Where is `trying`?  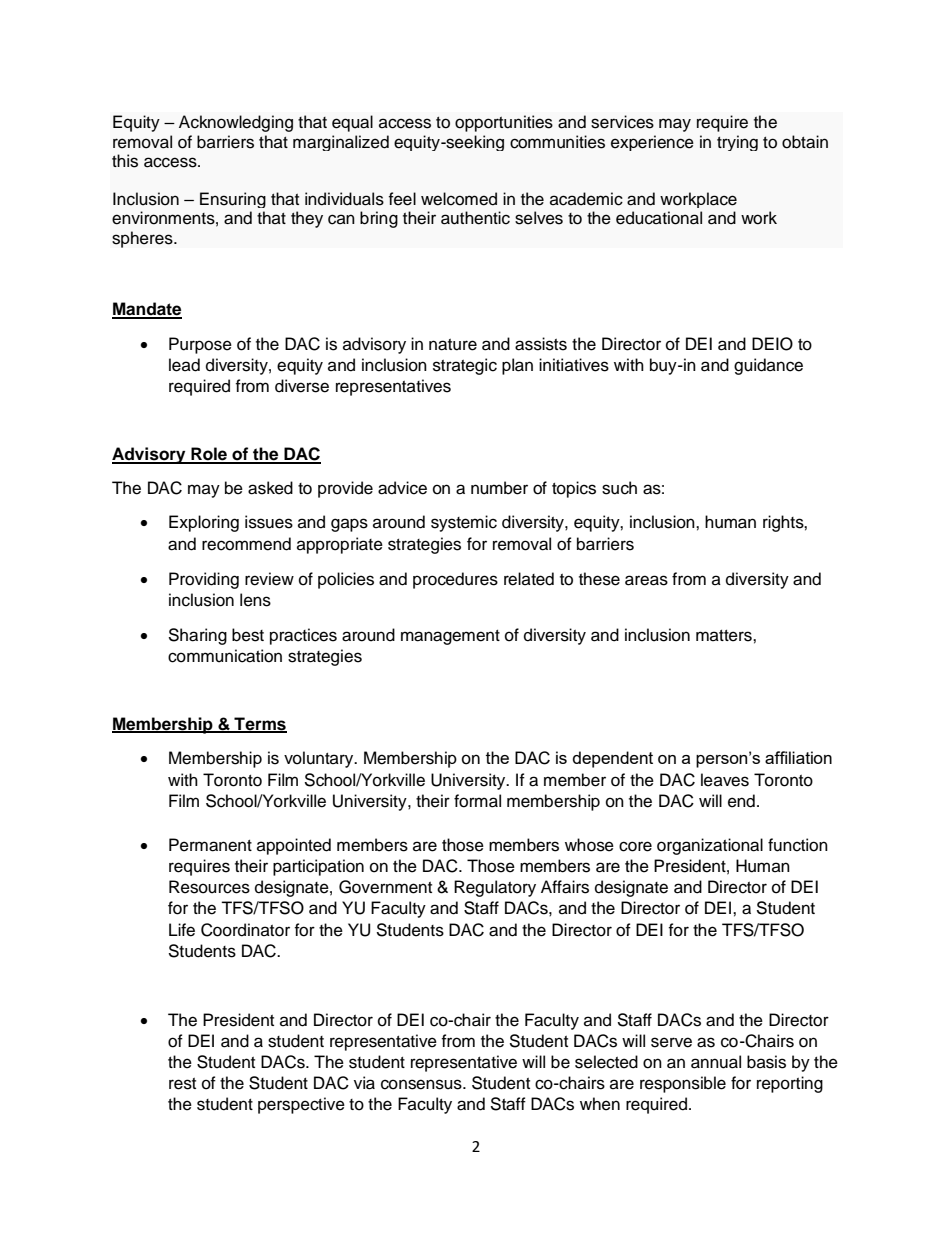
trying is located at coordinates (737, 143).
